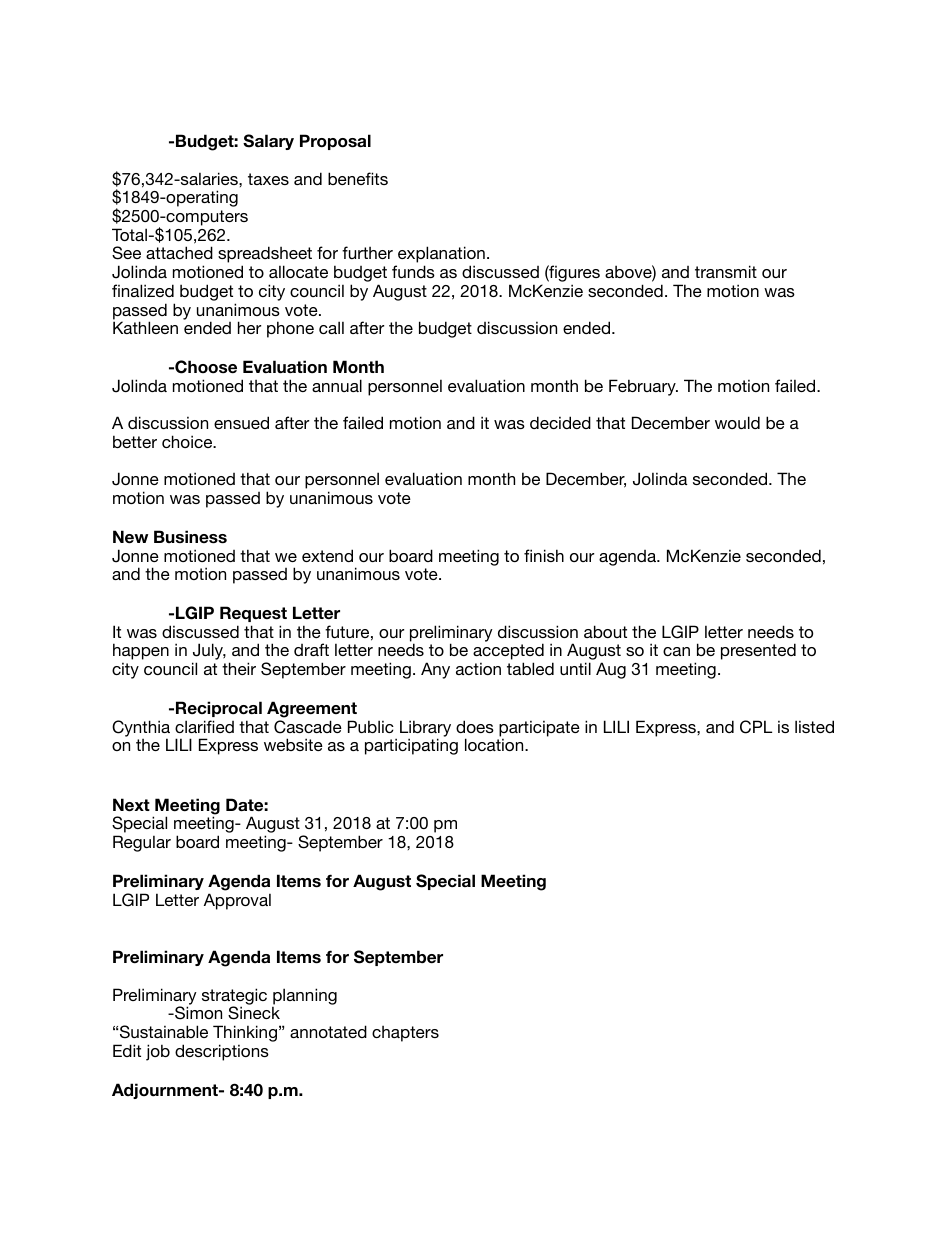 The height and width of the screenshot is (1233, 952). Describe the element at coordinates (328, 1031) in the screenshot. I see `annotated` at that location.
